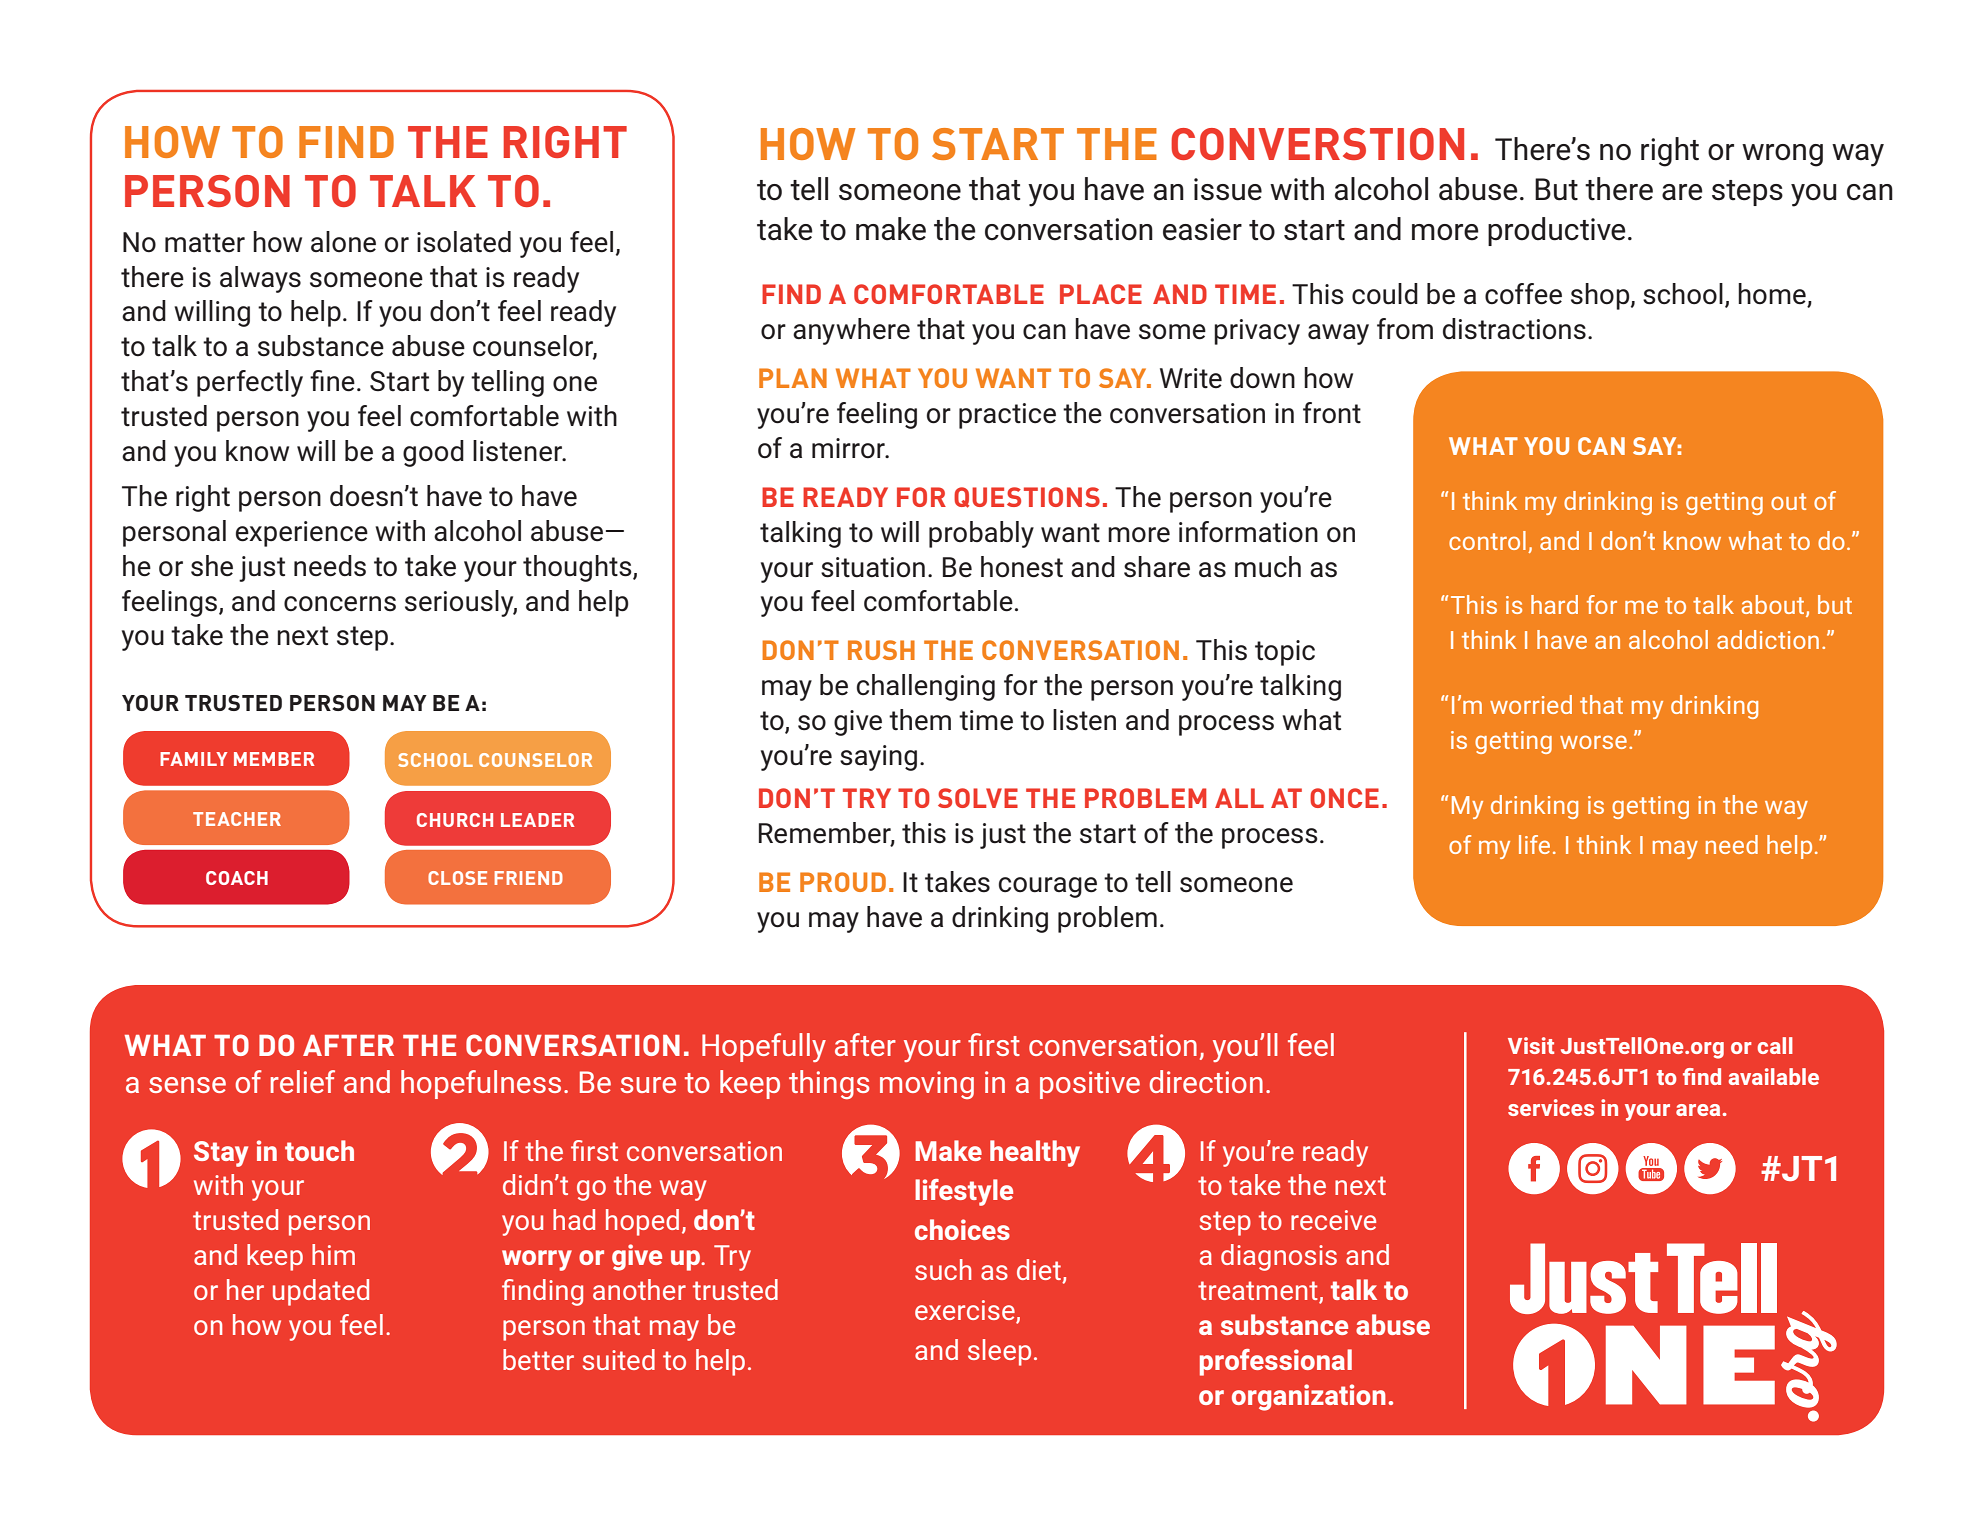 This image has width=1974, height=1525. What do you see at coordinates (1487, 540) in the image?
I see `control` at bounding box center [1487, 540].
